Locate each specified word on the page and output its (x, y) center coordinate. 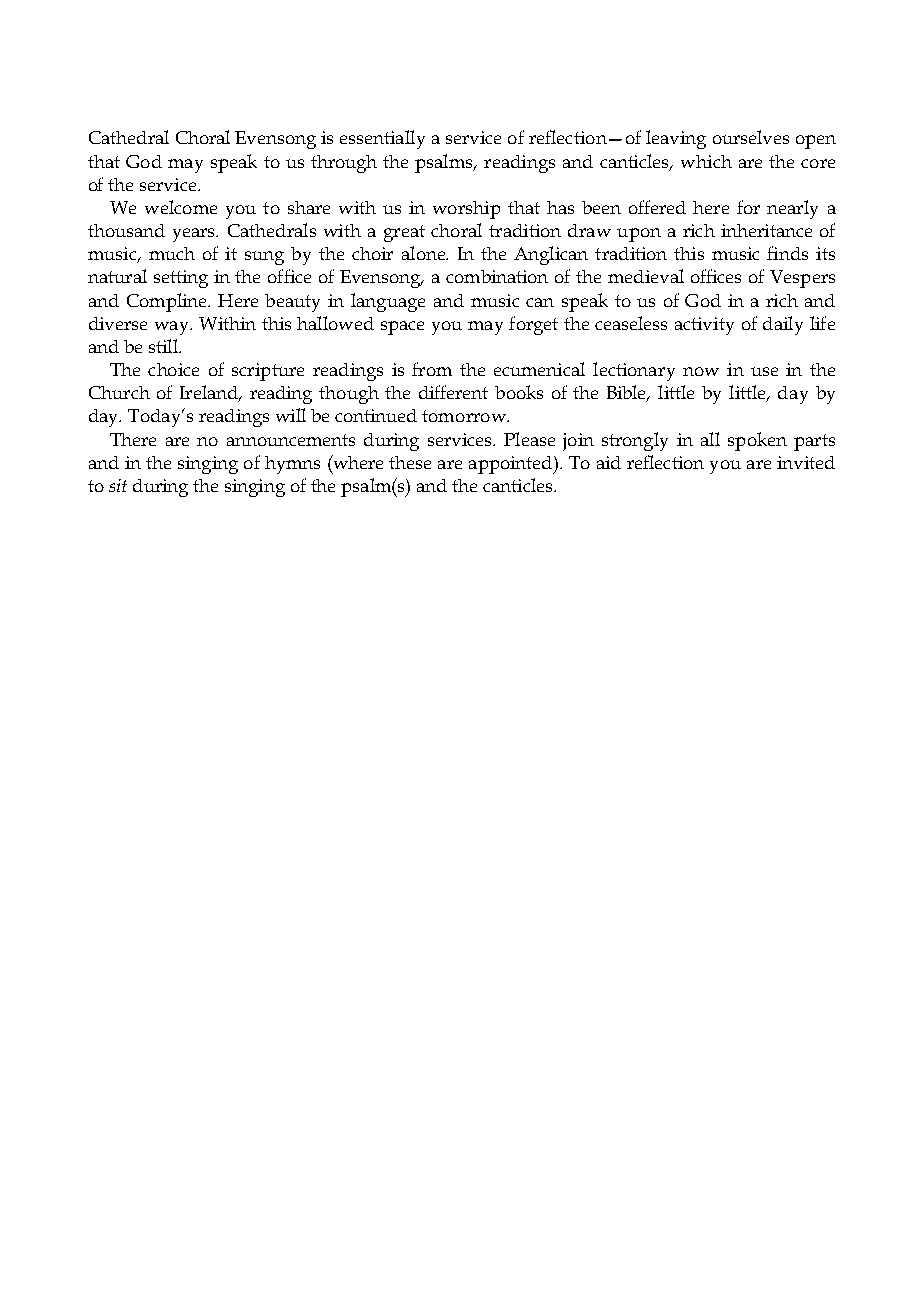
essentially (382, 139)
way (173, 328)
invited (806, 462)
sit (118, 485)
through (344, 164)
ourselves (751, 137)
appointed (512, 465)
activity (704, 326)
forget (533, 325)
